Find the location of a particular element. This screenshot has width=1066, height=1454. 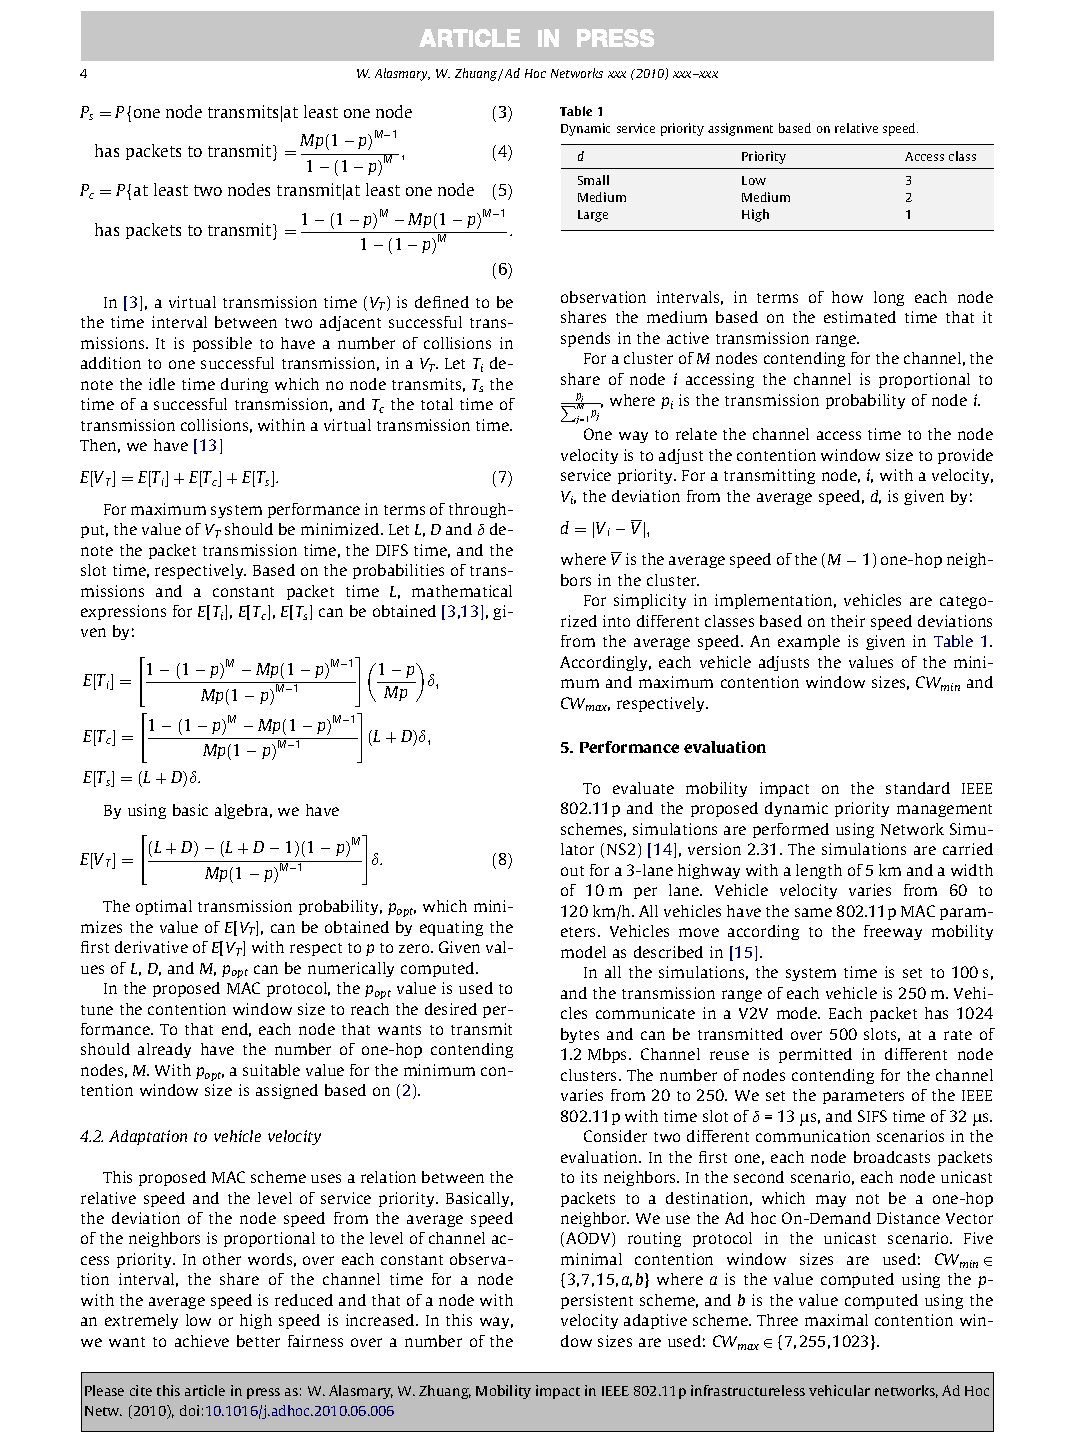

Consider is located at coordinates (615, 1136).
